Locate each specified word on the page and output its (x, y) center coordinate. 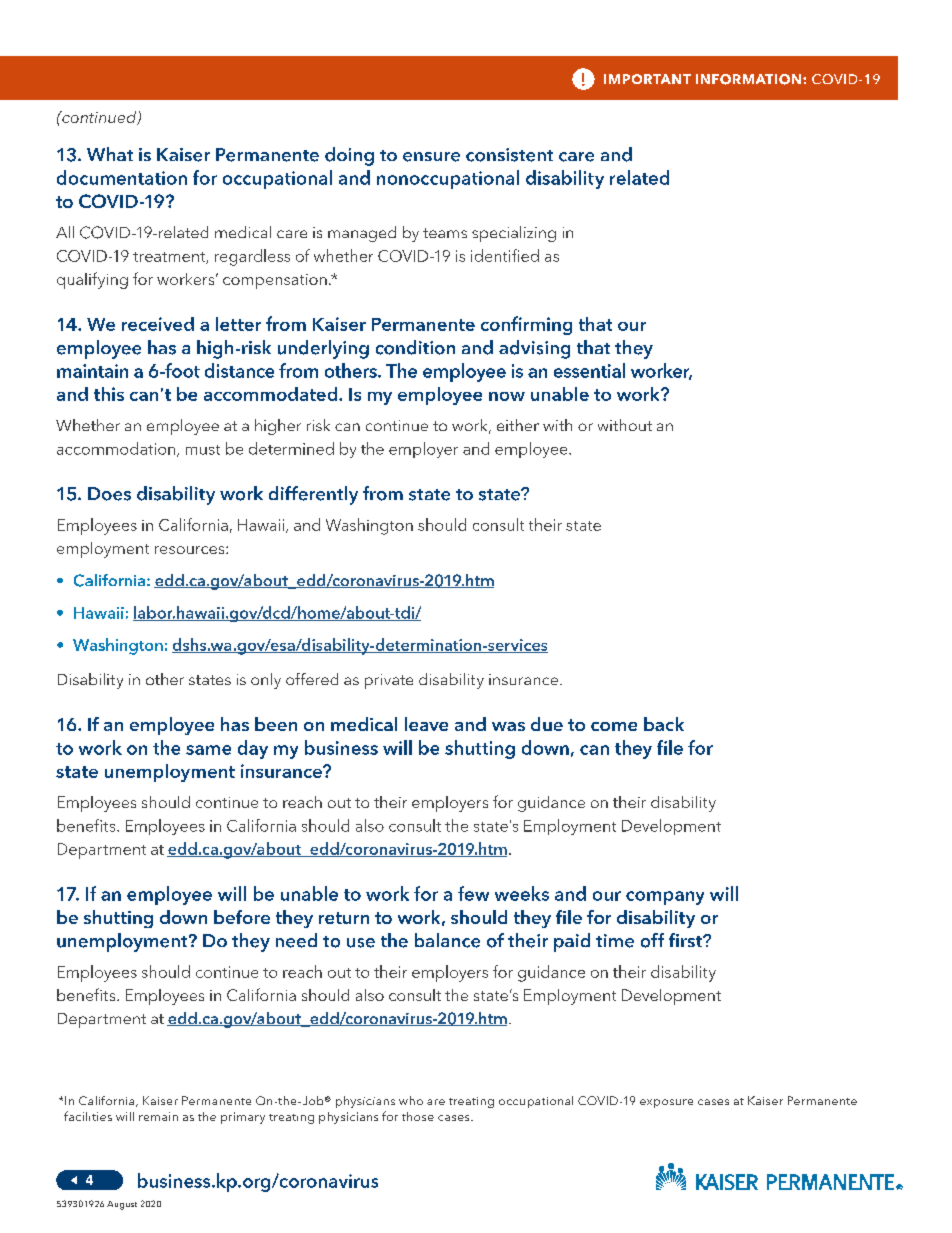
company (665, 898)
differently (313, 495)
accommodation (117, 449)
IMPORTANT (647, 79)
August (122, 1205)
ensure (431, 157)
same (208, 750)
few (473, 893)
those (418, 1116)
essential (589, 370)
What (110, 154)
